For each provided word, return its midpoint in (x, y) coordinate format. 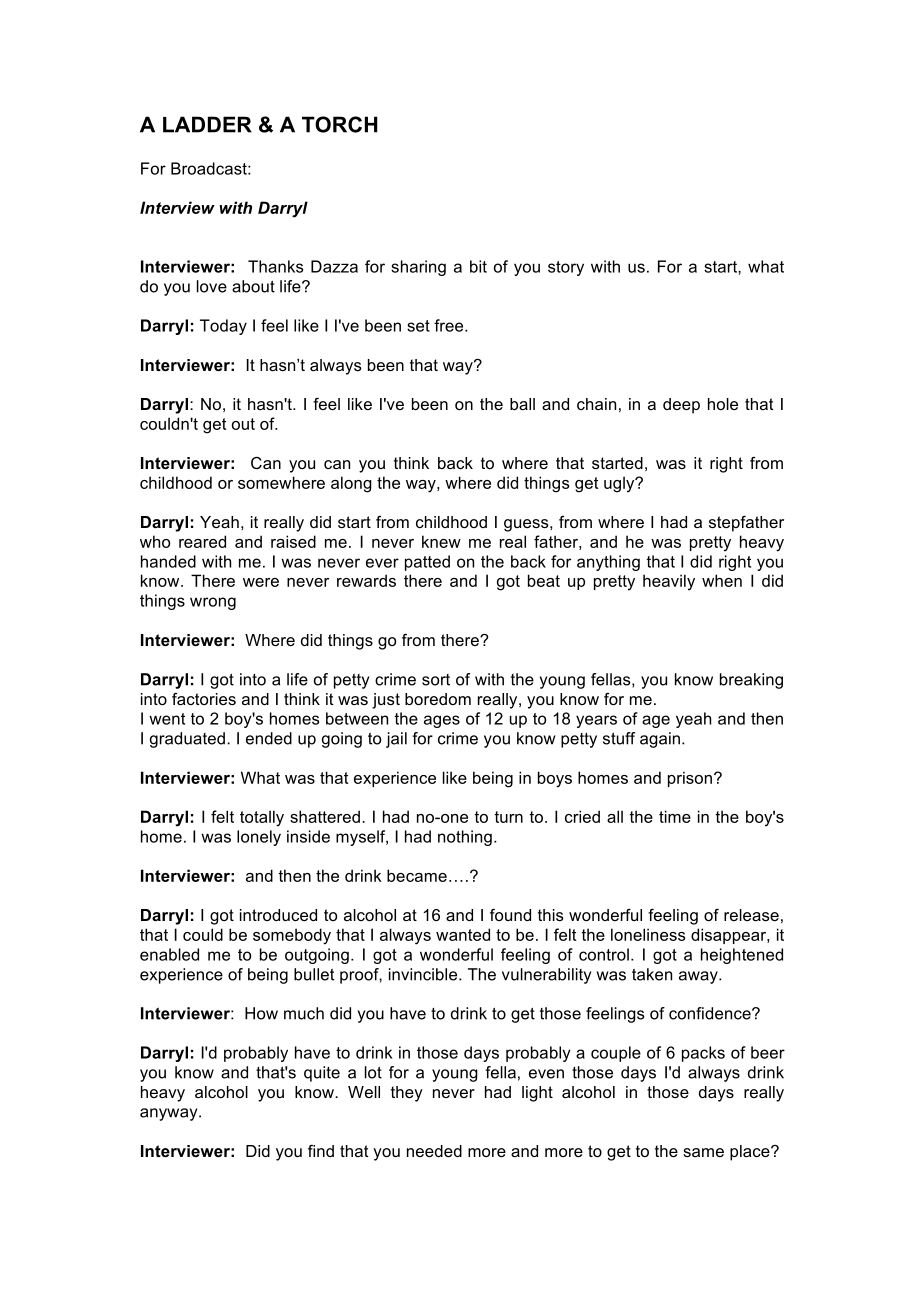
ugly (620, 484)
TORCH (340, 124)
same (703, 1152)
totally (262, 818)
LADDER (207, 124)
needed (434, 1151)
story (566, 268)
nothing (465, 838)
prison (690, 779)
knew (441, 541)
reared (202, 541)
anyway (170, 1114)
